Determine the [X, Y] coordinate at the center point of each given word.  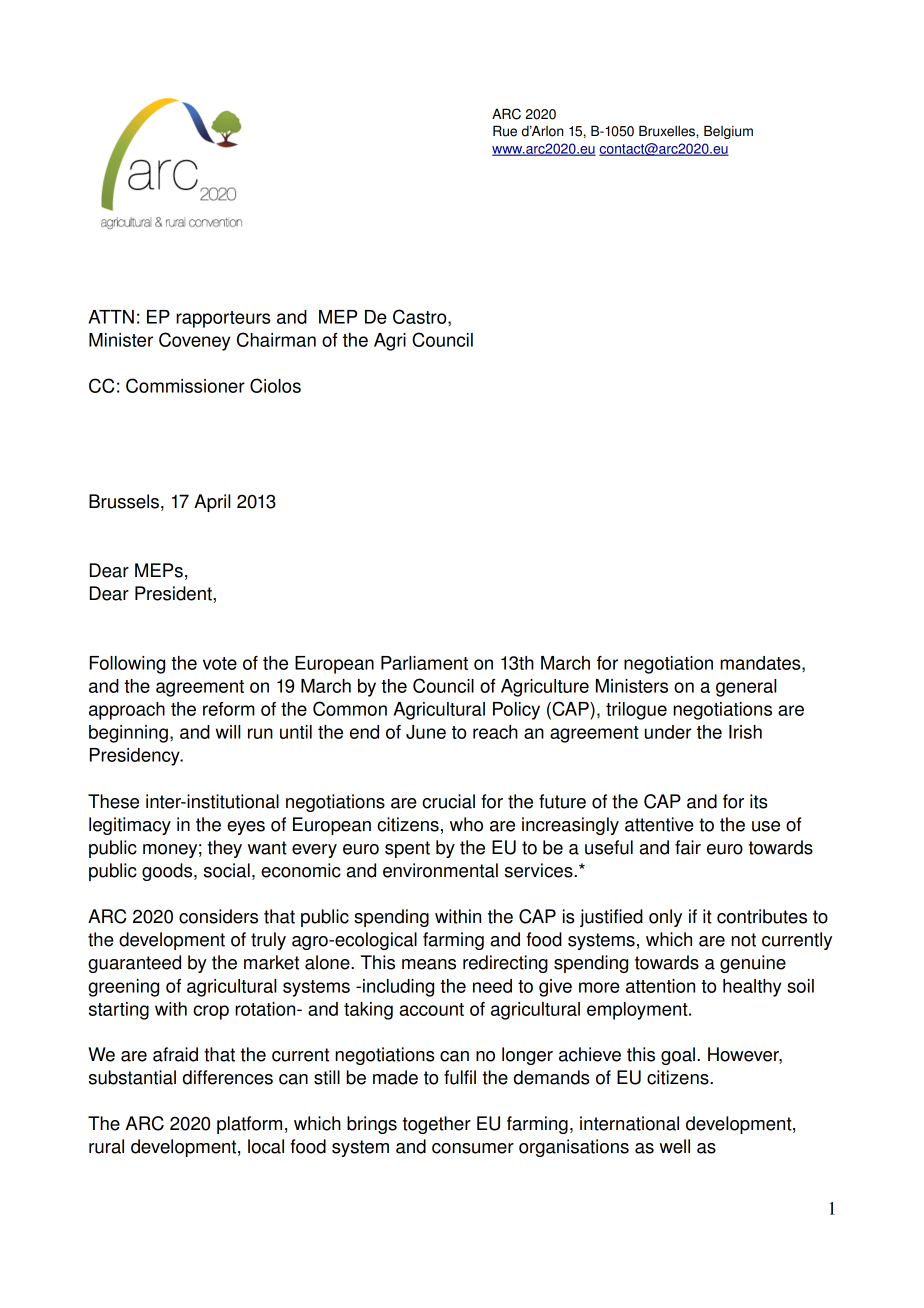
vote [220, 663]
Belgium [728, 132]
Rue [505, 131]
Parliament [424, 663]
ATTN [111, 317]
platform [249, 1125]
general [746, 688]
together [436, 1125]
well [674, 1146]
